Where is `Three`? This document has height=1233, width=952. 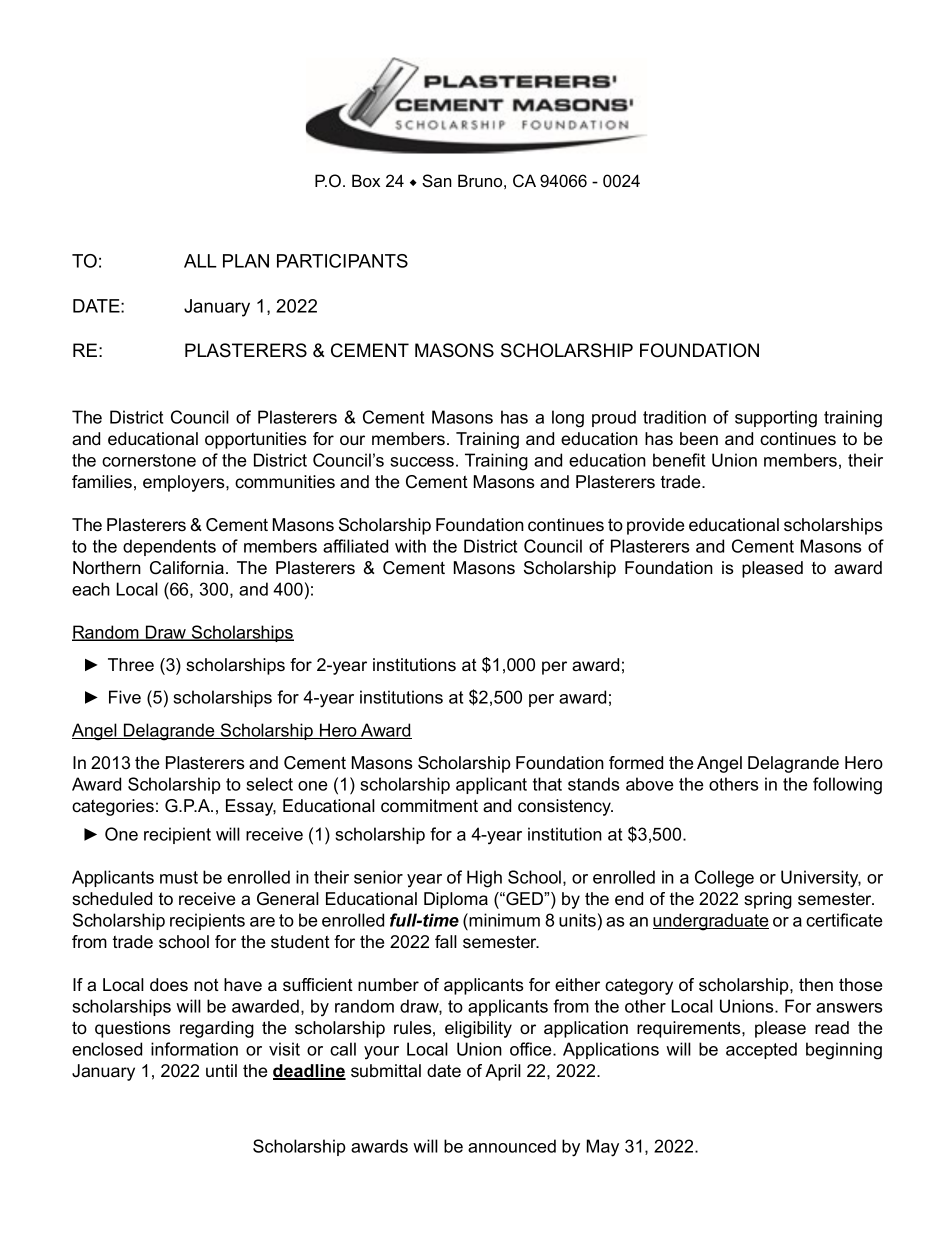 Three is located at coordinates (131, 665).
